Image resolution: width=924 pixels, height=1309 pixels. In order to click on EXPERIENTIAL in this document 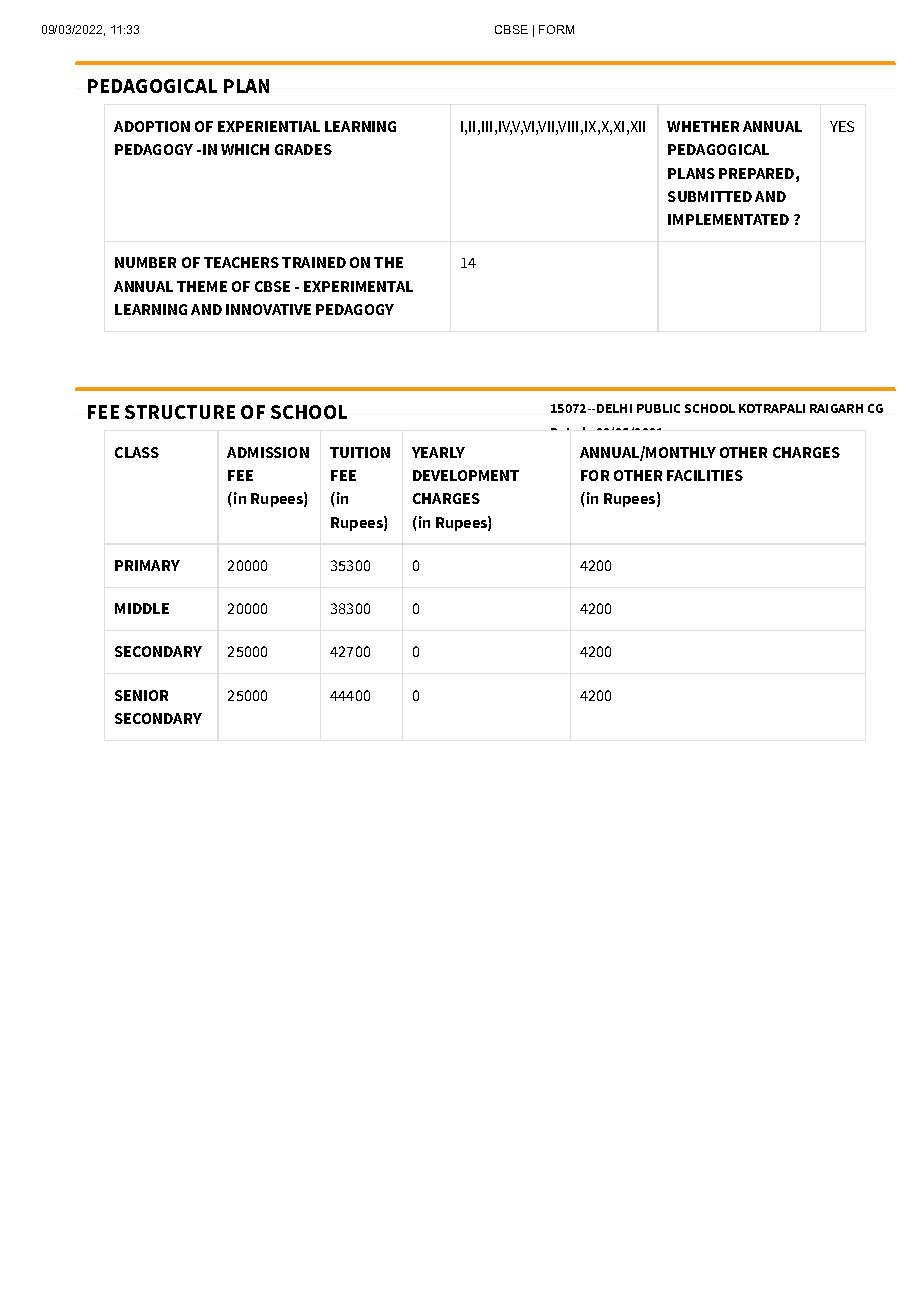, I will do `click(269, 126)`.
